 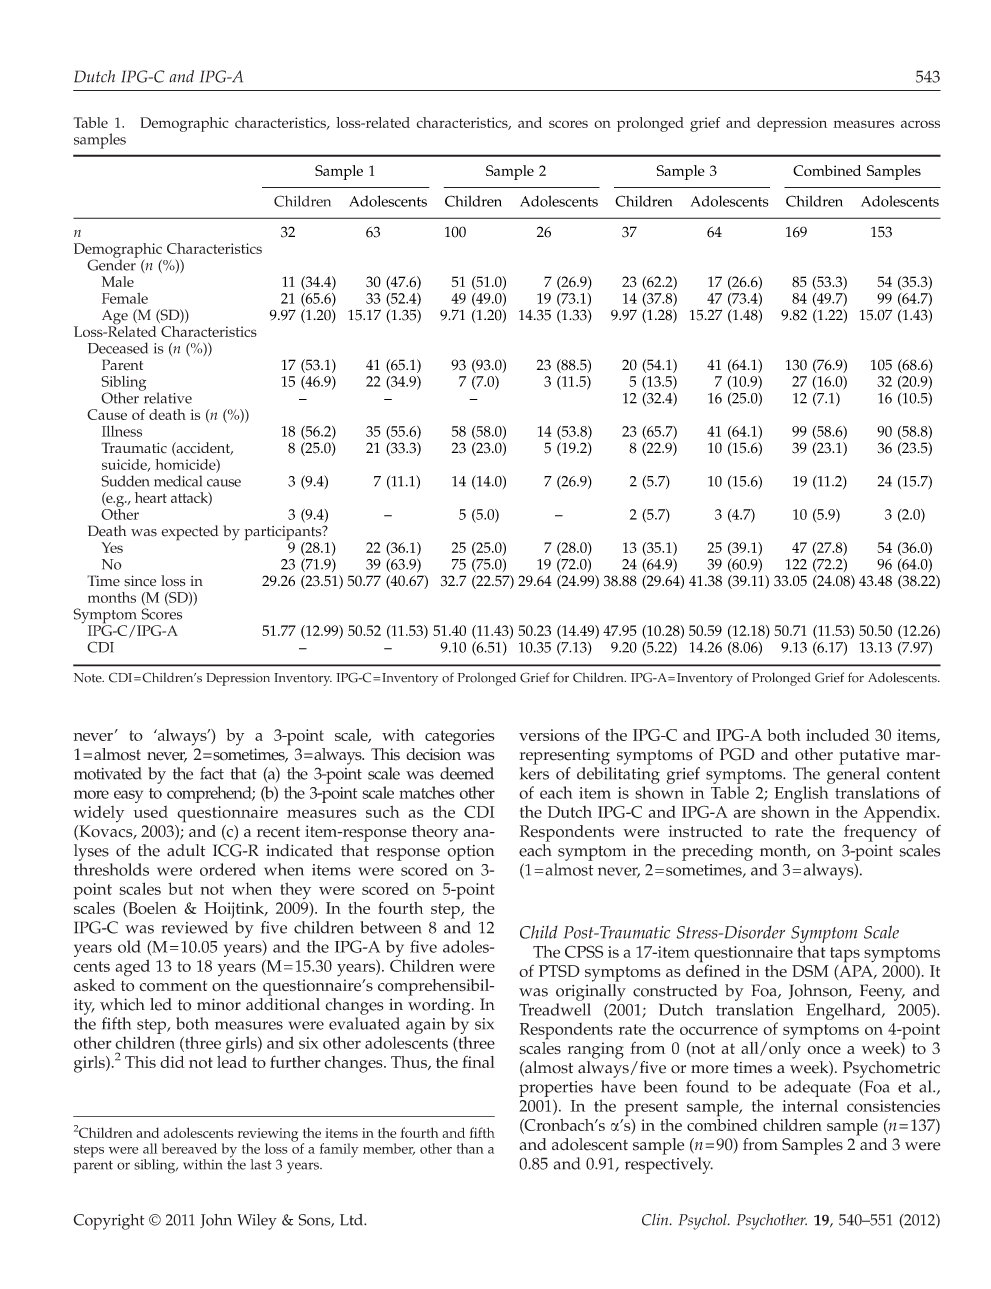 What do you see at coordinates (112, 264) in the screenshot?
I see `Gender` at bounding box center [112, 264].
